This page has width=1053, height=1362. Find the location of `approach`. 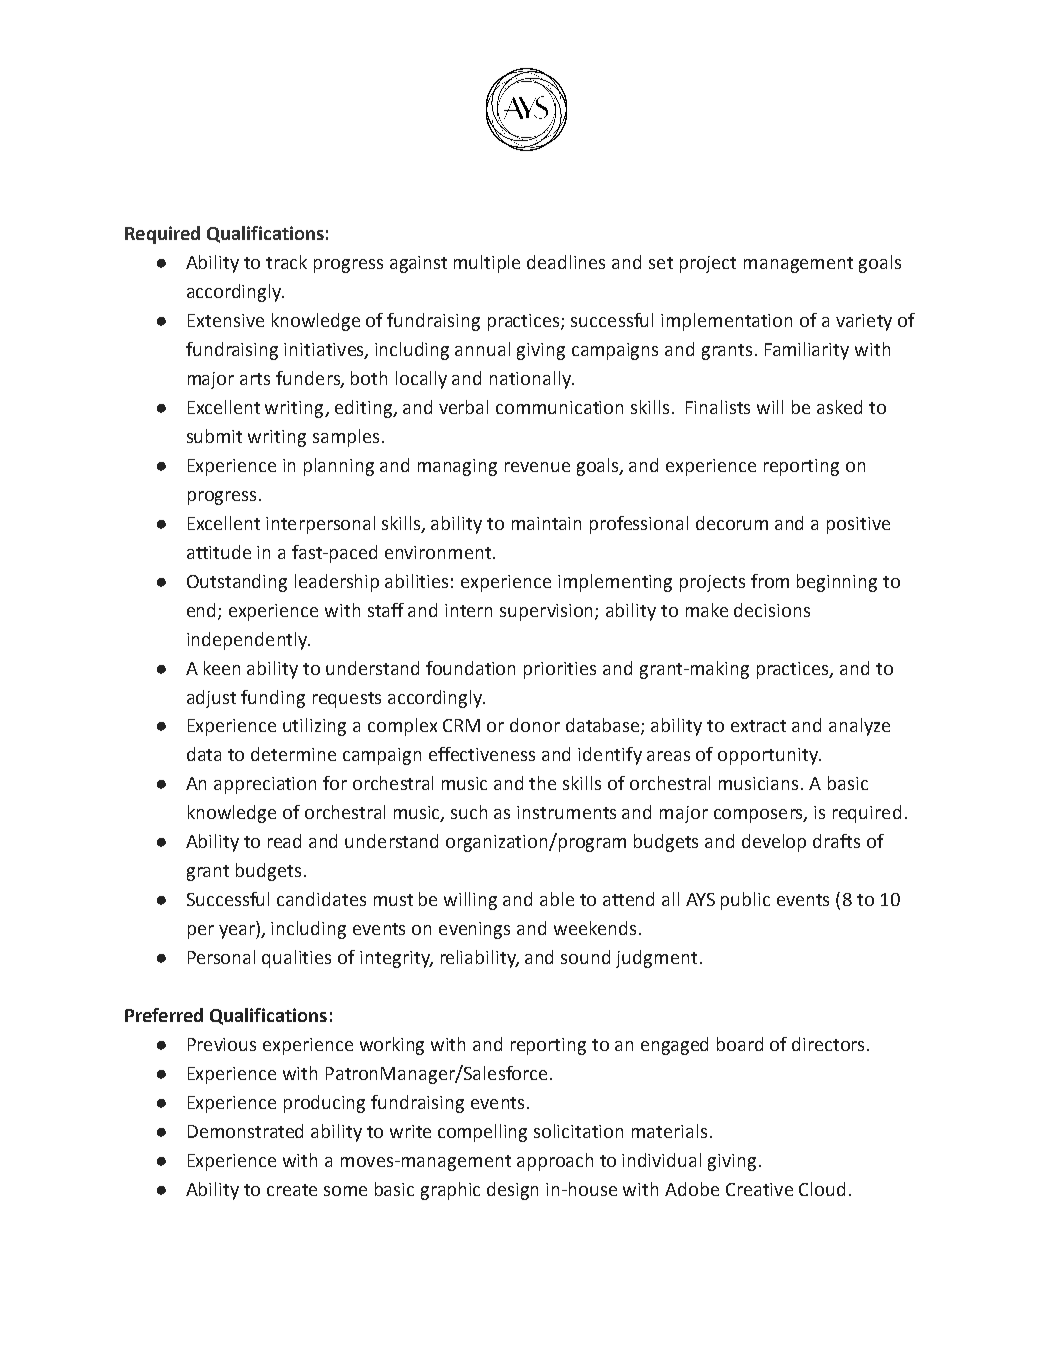

approach is located at coordinates (555, 1162).
